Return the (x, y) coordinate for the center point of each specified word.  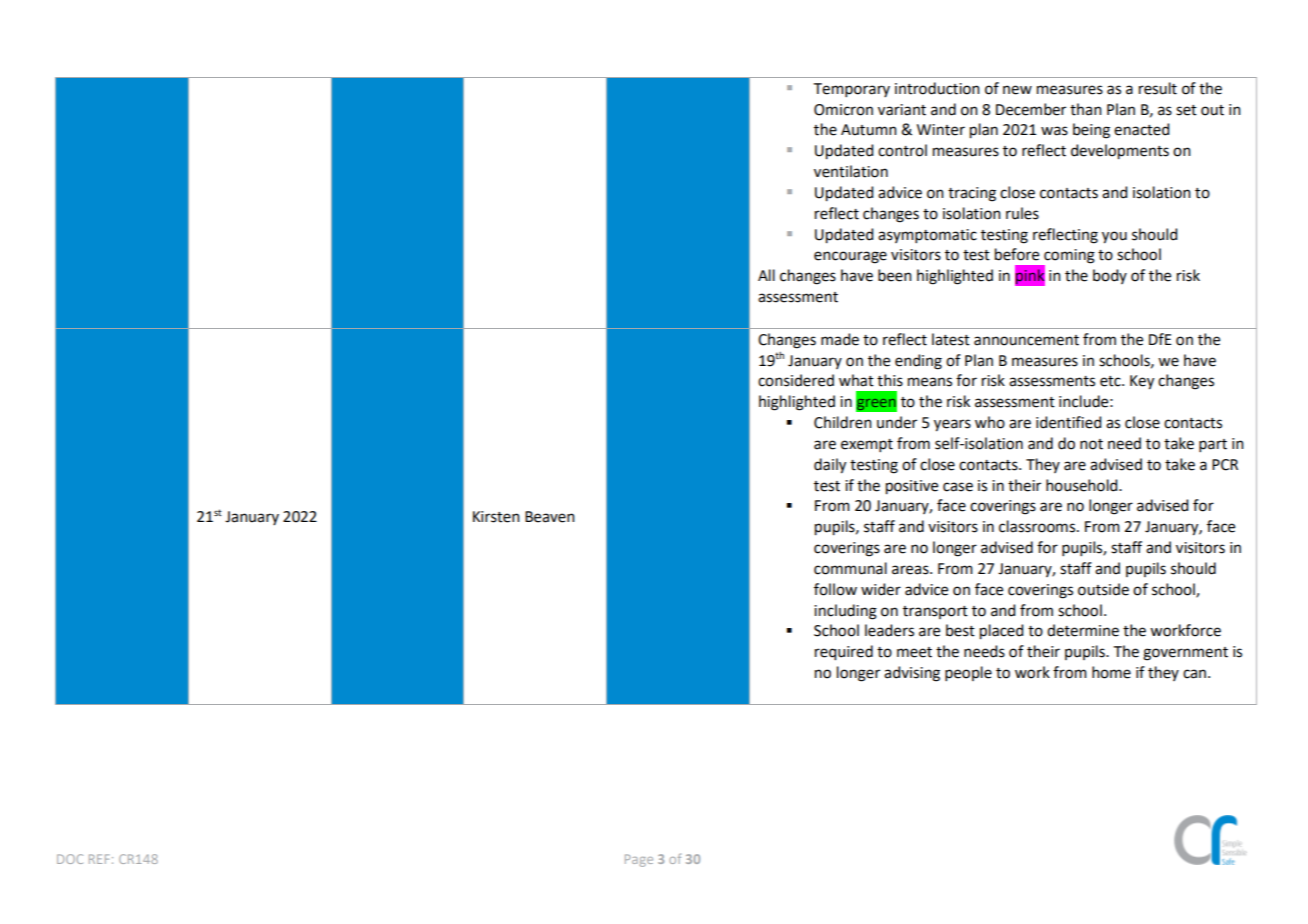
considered (796, 380)
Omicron (843, 110)
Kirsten (496, 517)
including (845, 612)
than (1086, 109)
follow (835, 589)
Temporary (852, 90)
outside (1103, 589)
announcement (1026, 340)
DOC (70, 859)
